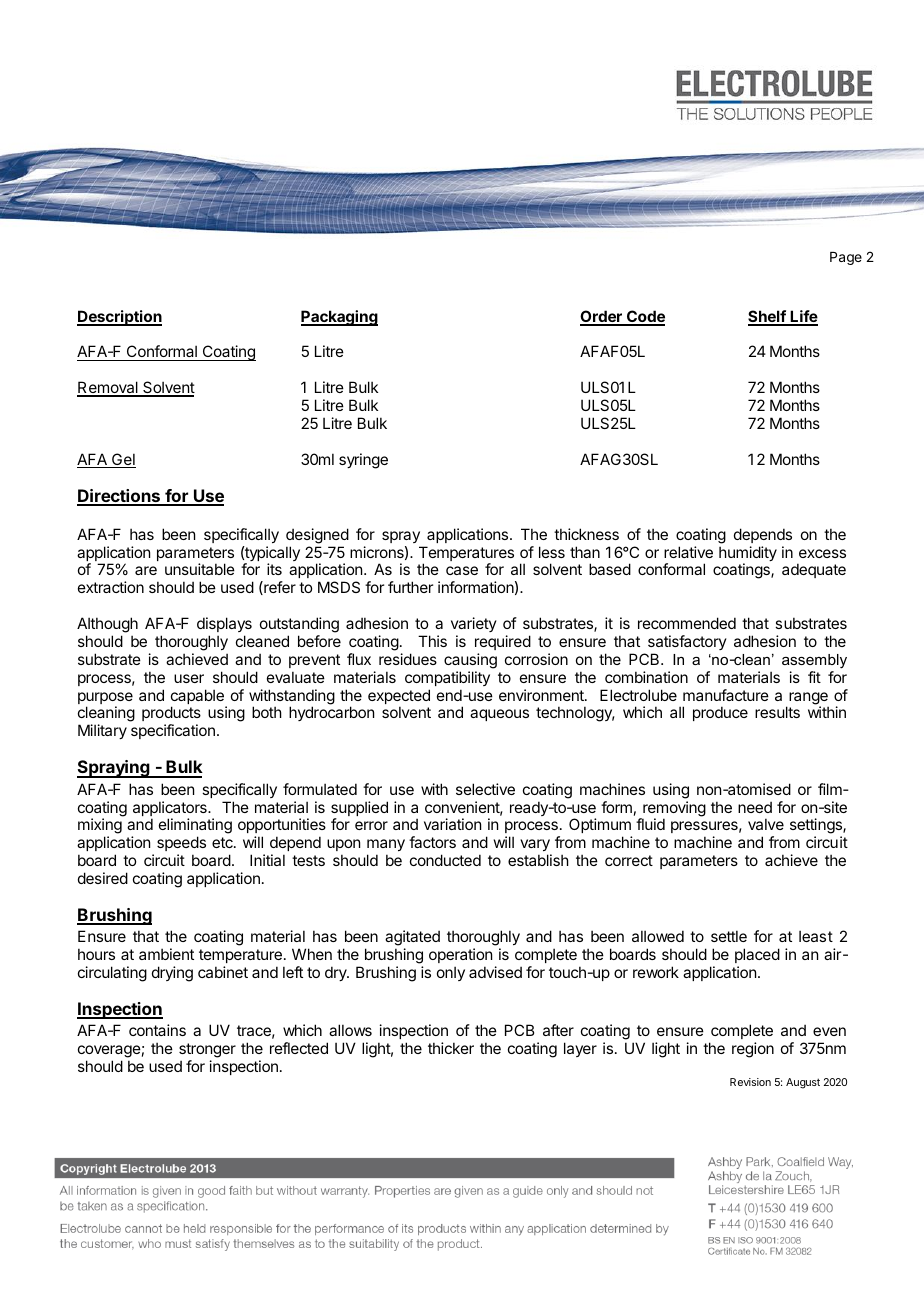 The height and width of the page is (1308, 924). I want to click on aqueous, so click(499, 715).
